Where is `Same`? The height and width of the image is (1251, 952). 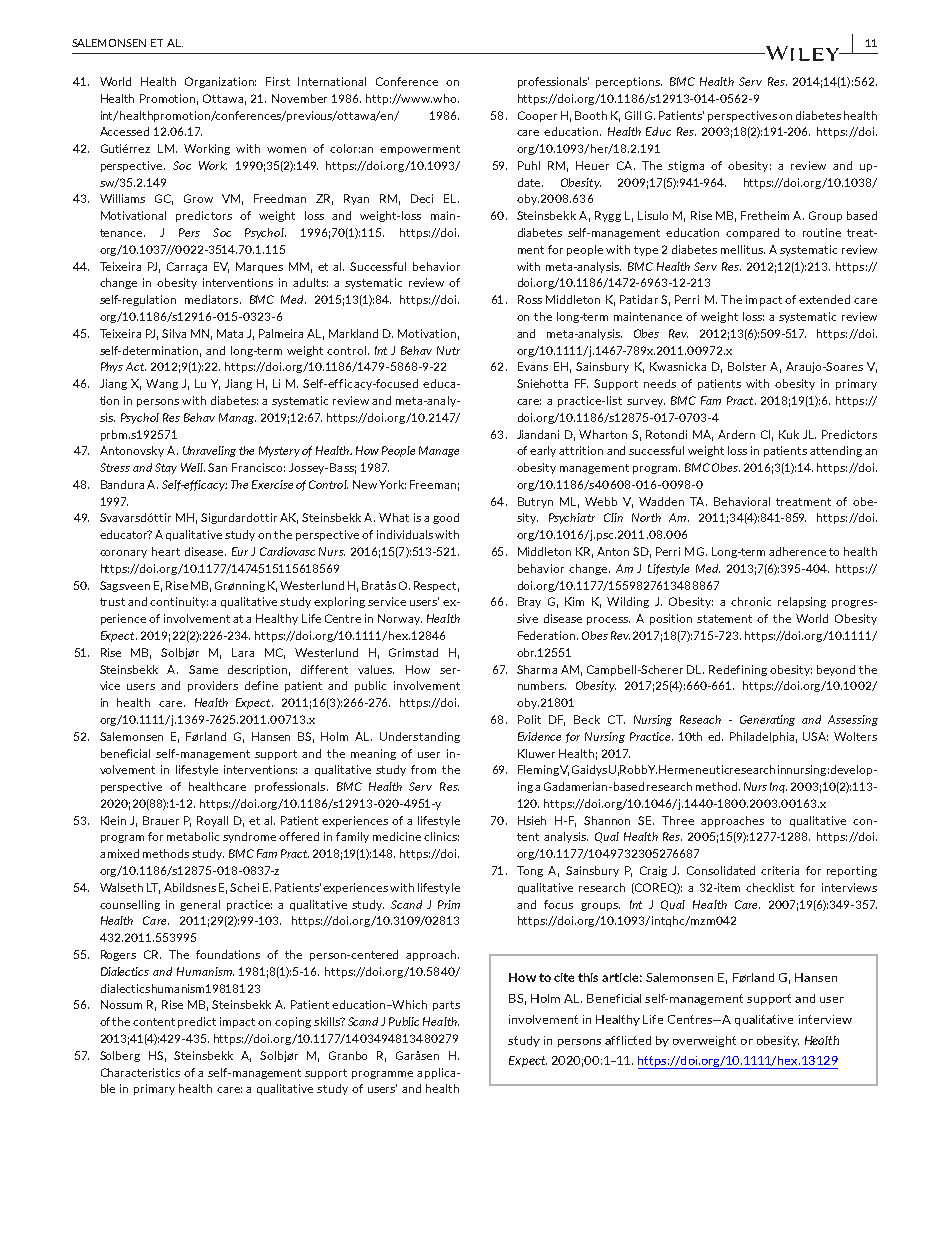
Same is located at coordinates (203, 669).
